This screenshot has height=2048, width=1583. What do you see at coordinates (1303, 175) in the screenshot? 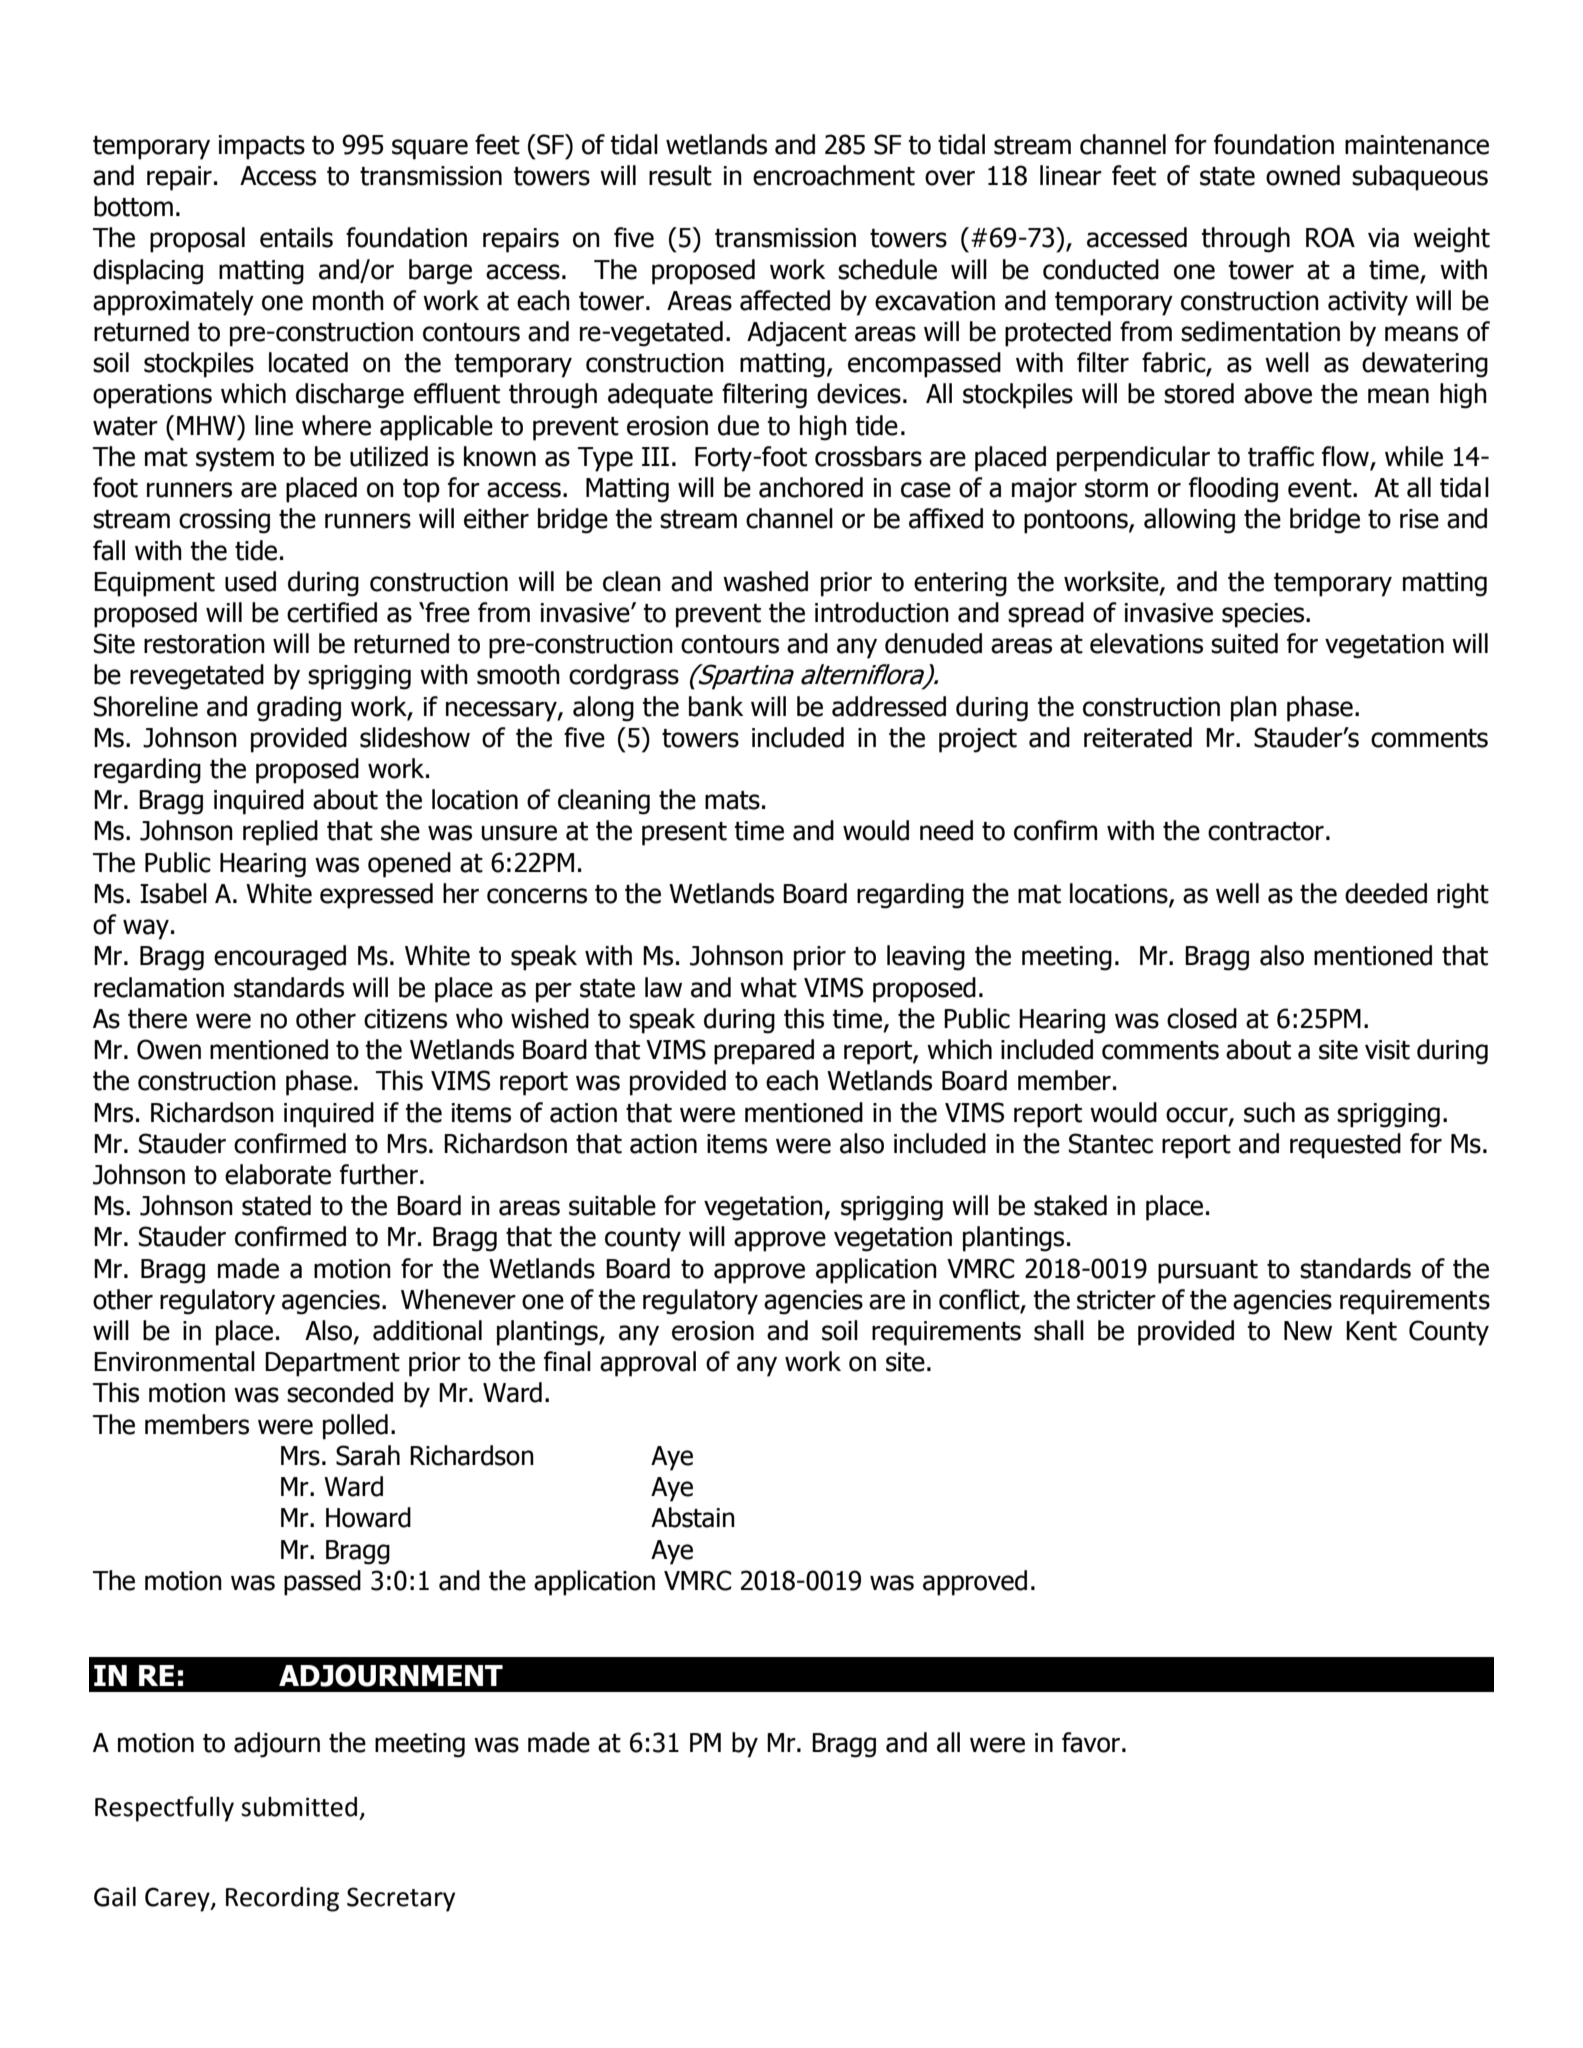
I see `owned` at bounding box center [1303, 175].
